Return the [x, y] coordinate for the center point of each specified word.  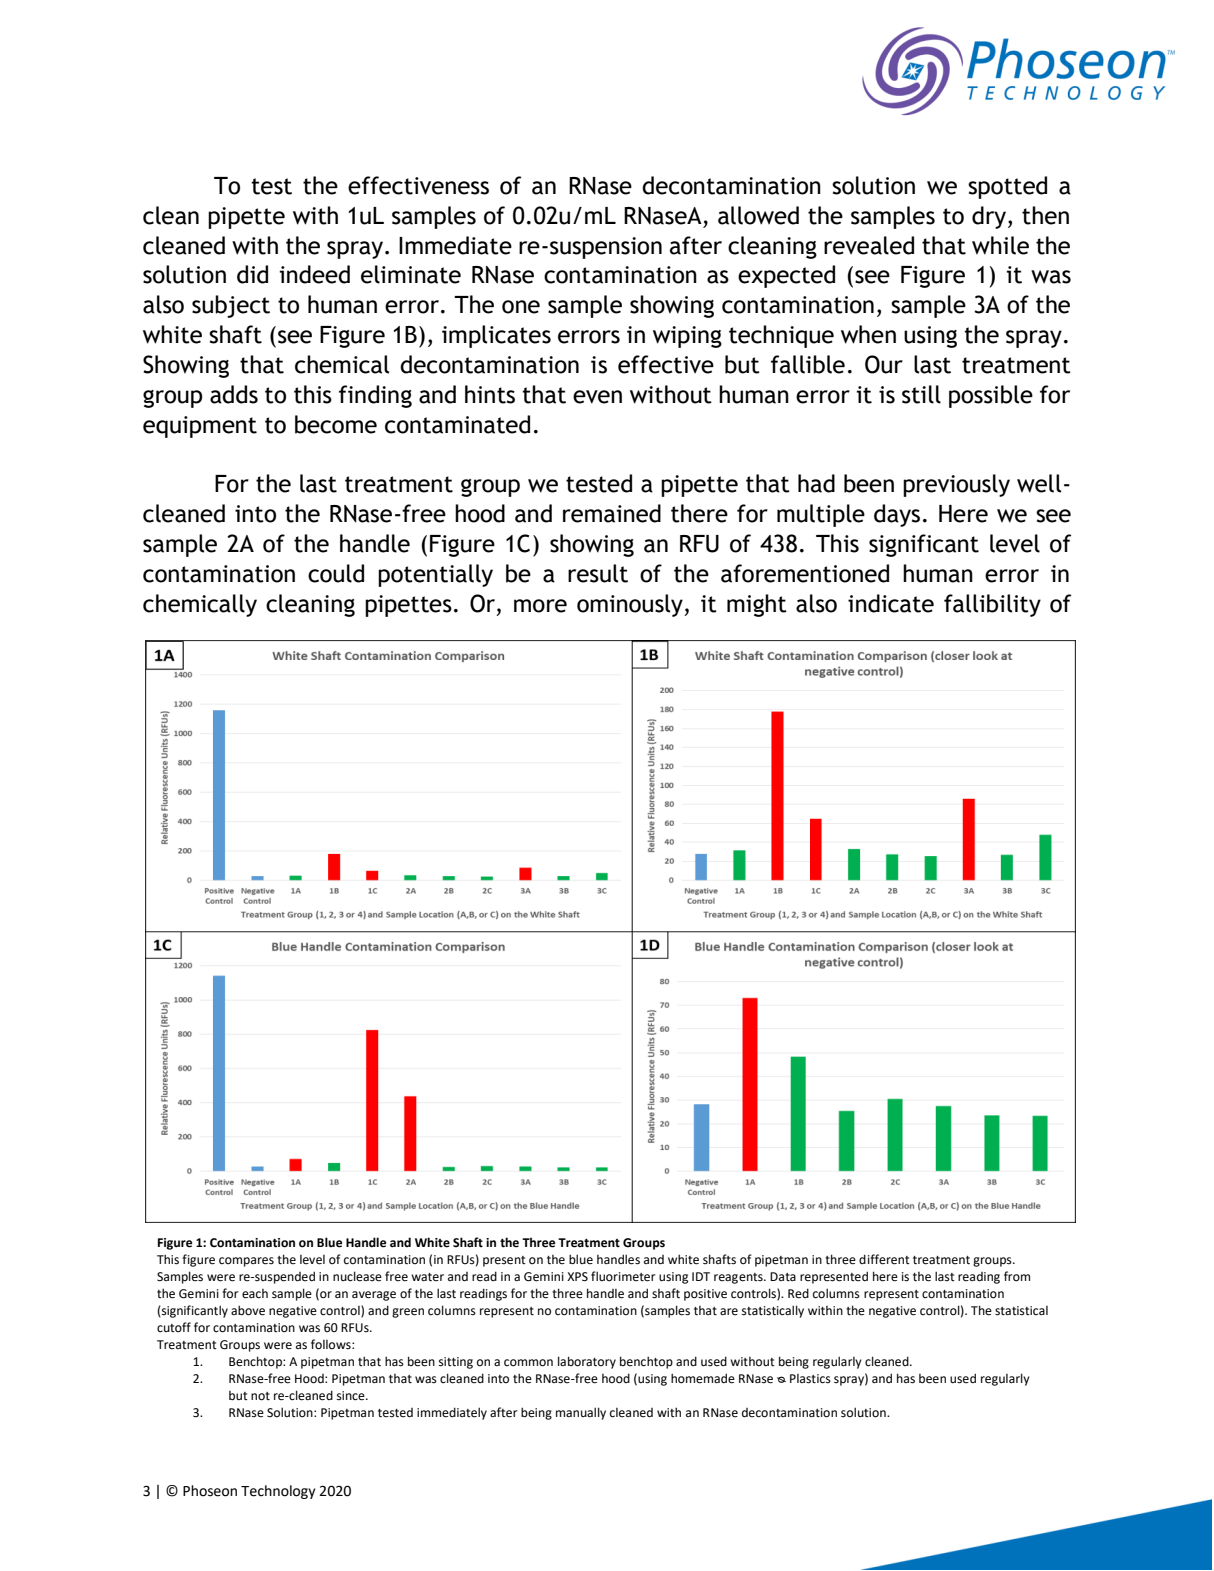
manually [581, 1413]
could [336, 573]
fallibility [992, 605]
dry [989, 217]
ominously [631, 605]
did [252, 274]
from [1017, 1276]
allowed [758, 215]
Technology [278, 1492]
